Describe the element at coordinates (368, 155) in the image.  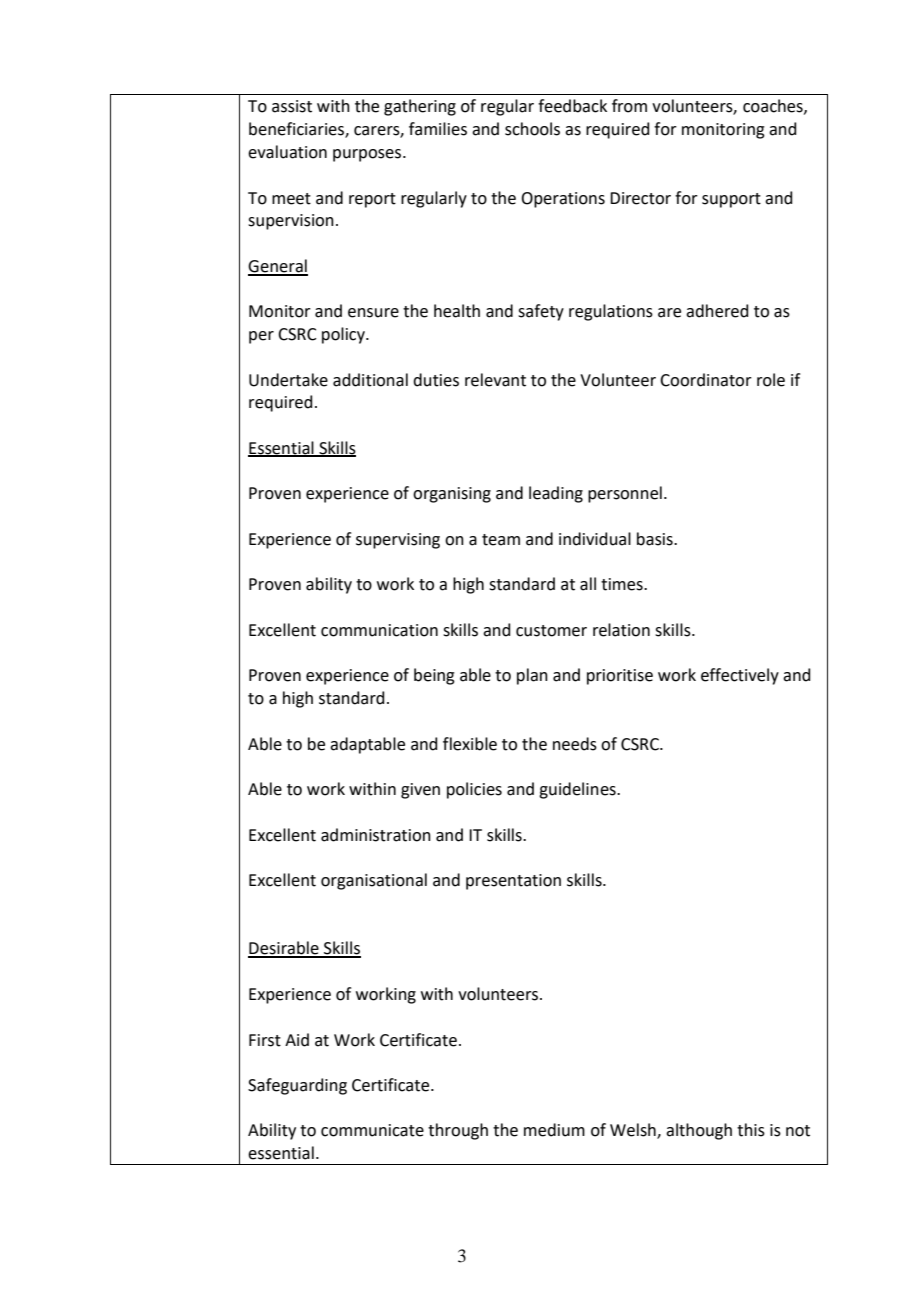
I see `purposes` at that location.
